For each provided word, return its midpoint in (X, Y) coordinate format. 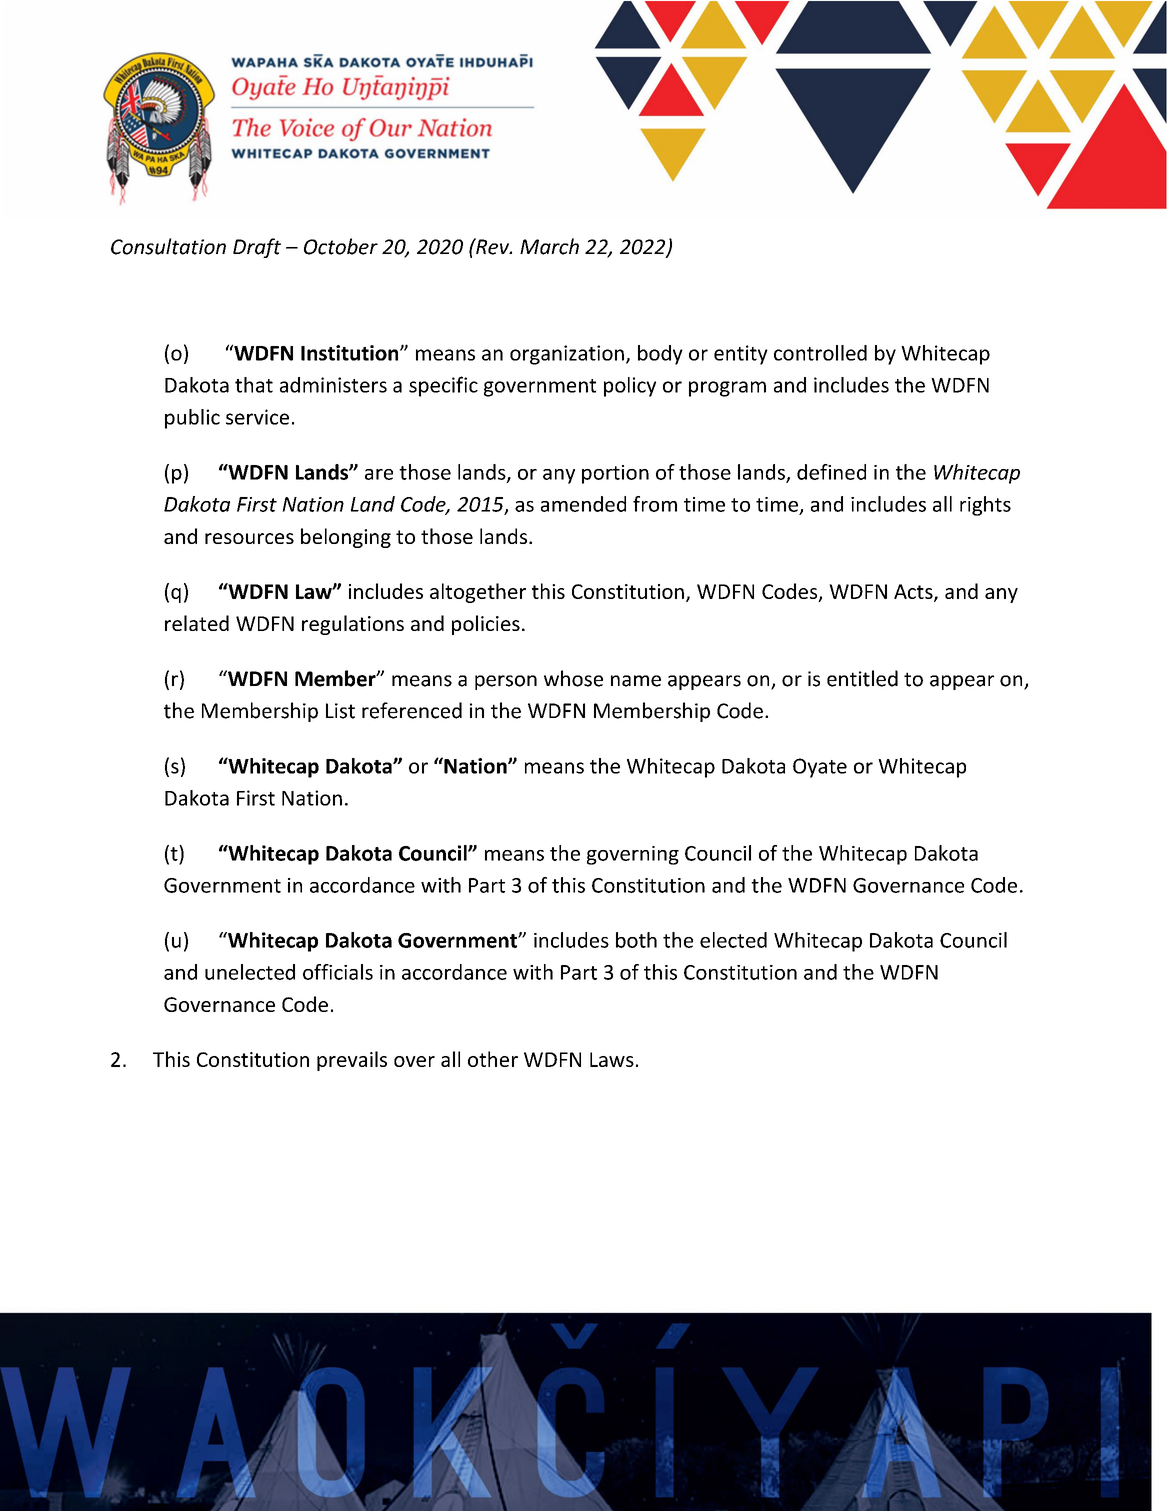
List (340, 711)
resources (249, 538)
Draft (257, 248)
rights (985, 506)
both (636, 940)
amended (583, 504)
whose (573, 678)
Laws (612, 1059)
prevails (352, 1061)
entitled (862, 678)
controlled (820, 353)
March (549, 246)
